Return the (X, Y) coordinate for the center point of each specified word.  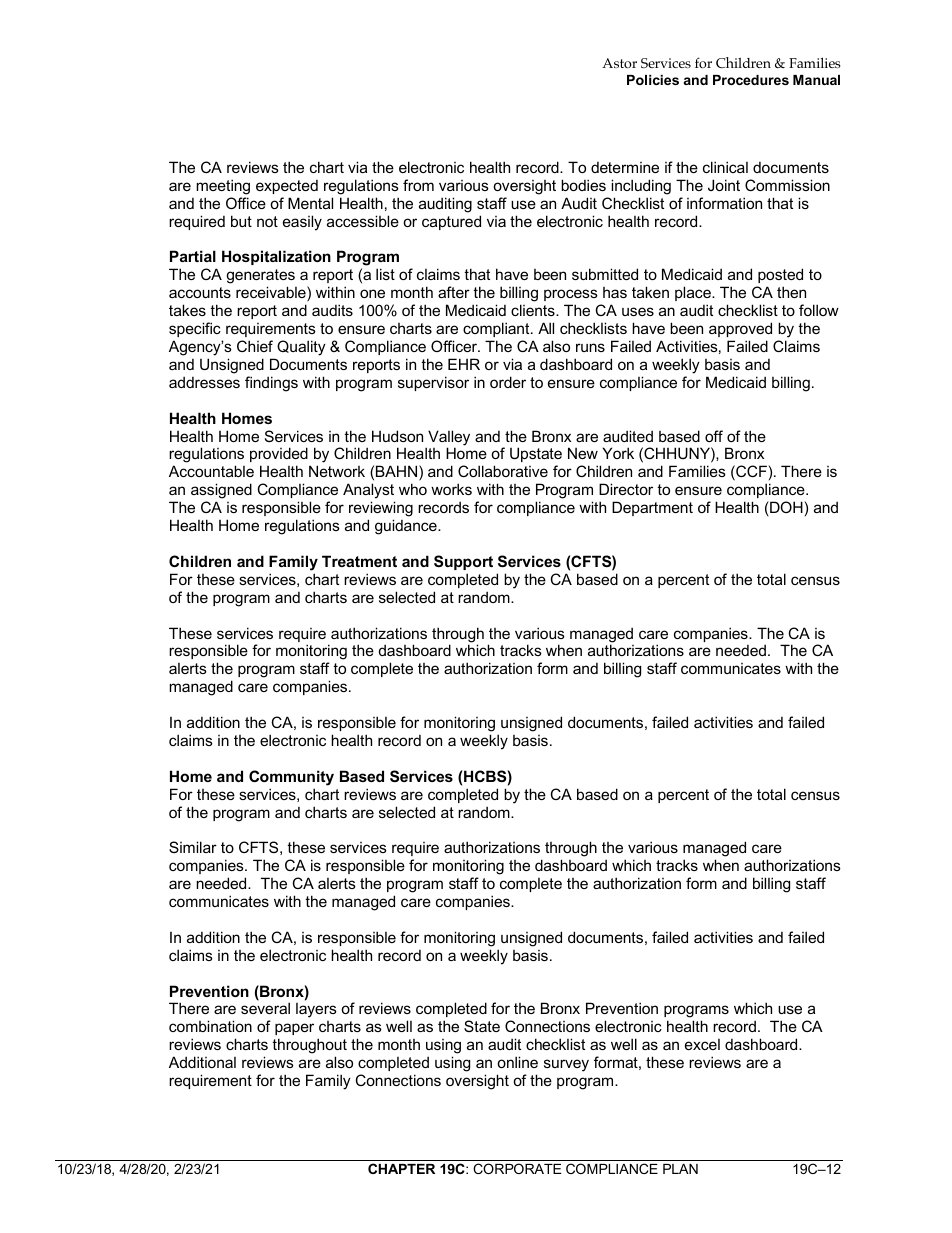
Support (463, 562)
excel (702, 1044)
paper (294, 1029)
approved (740, 329)
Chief (255, 346)
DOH (785, 508)
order (508, 382)
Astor (619, 63)
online (517, 1062)
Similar (193, 847)
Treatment (359, 561)
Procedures (751, 80)
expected (287, 187)
